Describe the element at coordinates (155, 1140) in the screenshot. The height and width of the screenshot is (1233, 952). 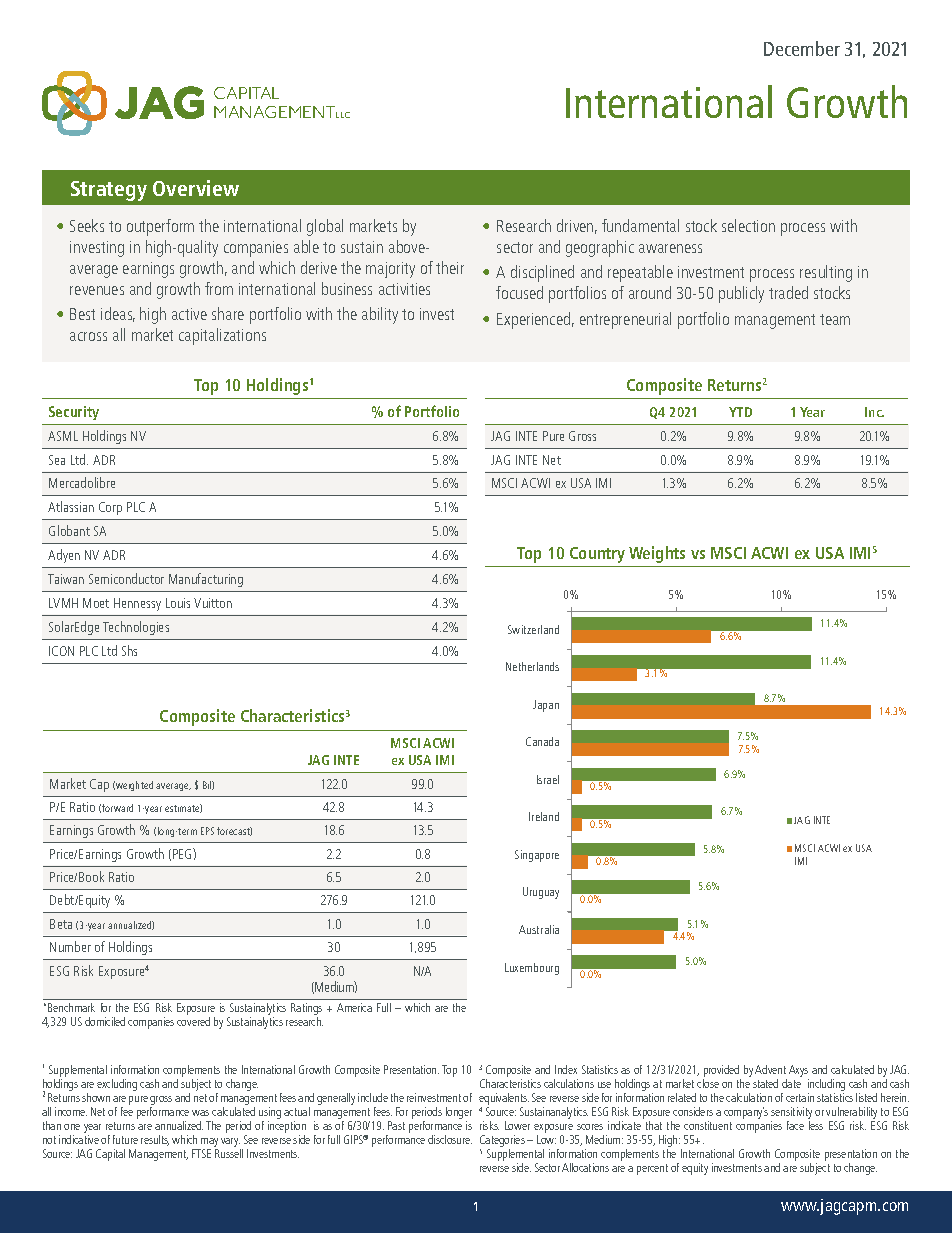
I see `results` at that location.
